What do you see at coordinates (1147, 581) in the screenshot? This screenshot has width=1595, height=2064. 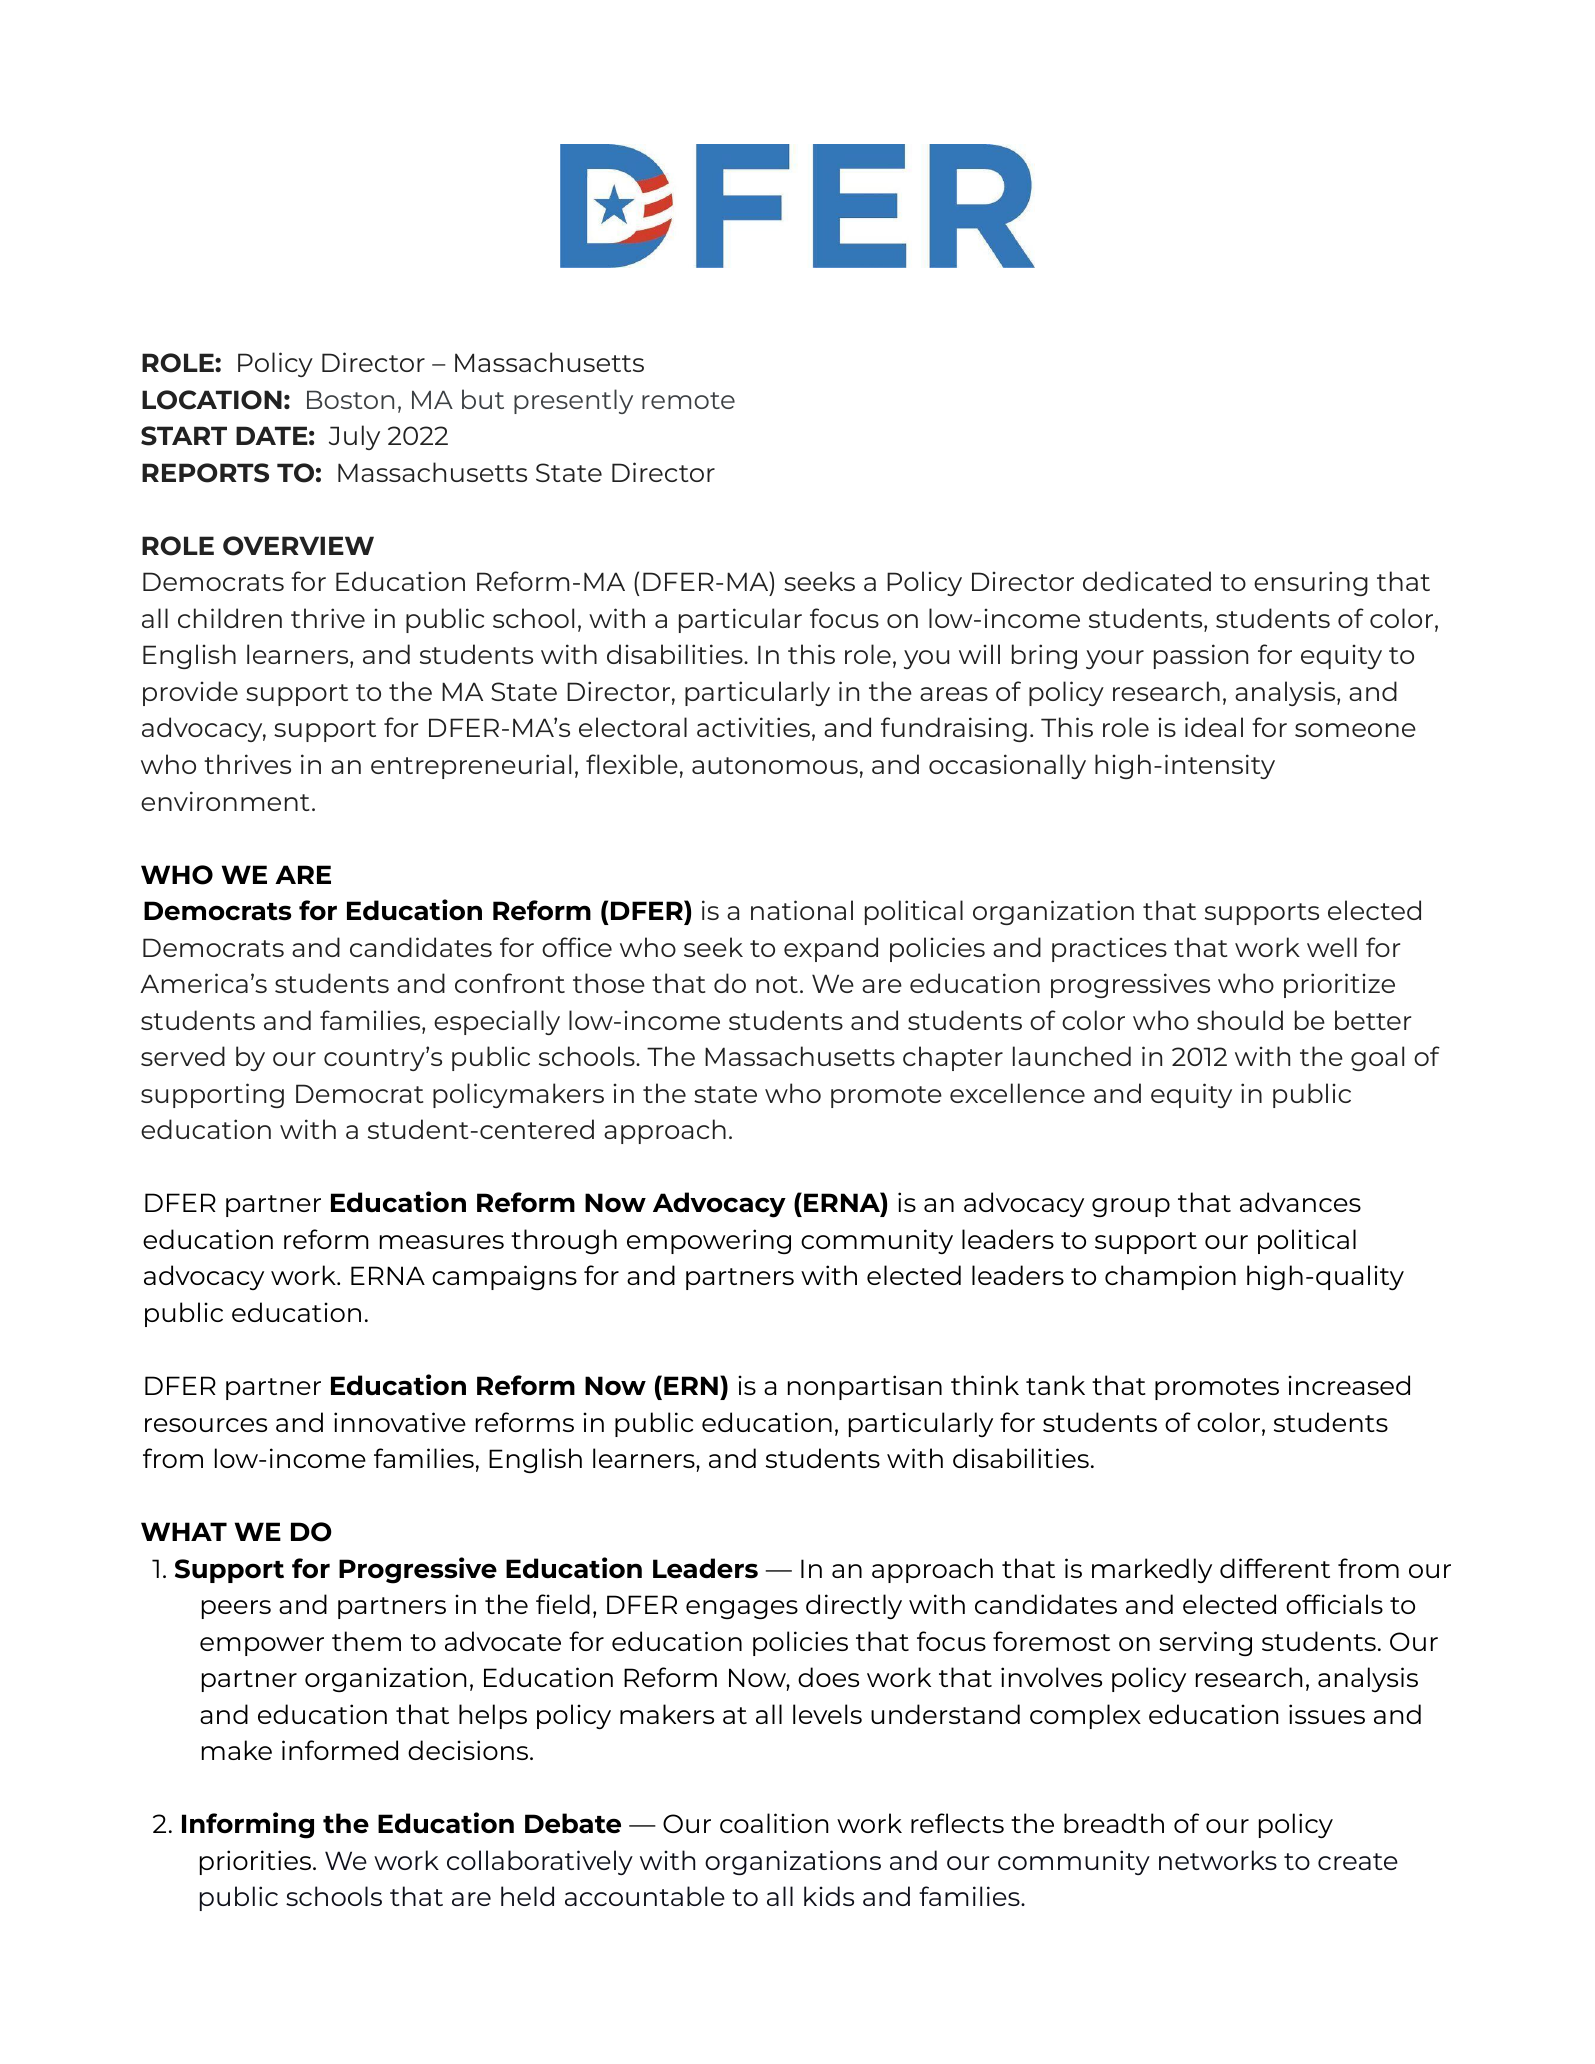 I see `dedicated` at bounding box center [1147, 581].
